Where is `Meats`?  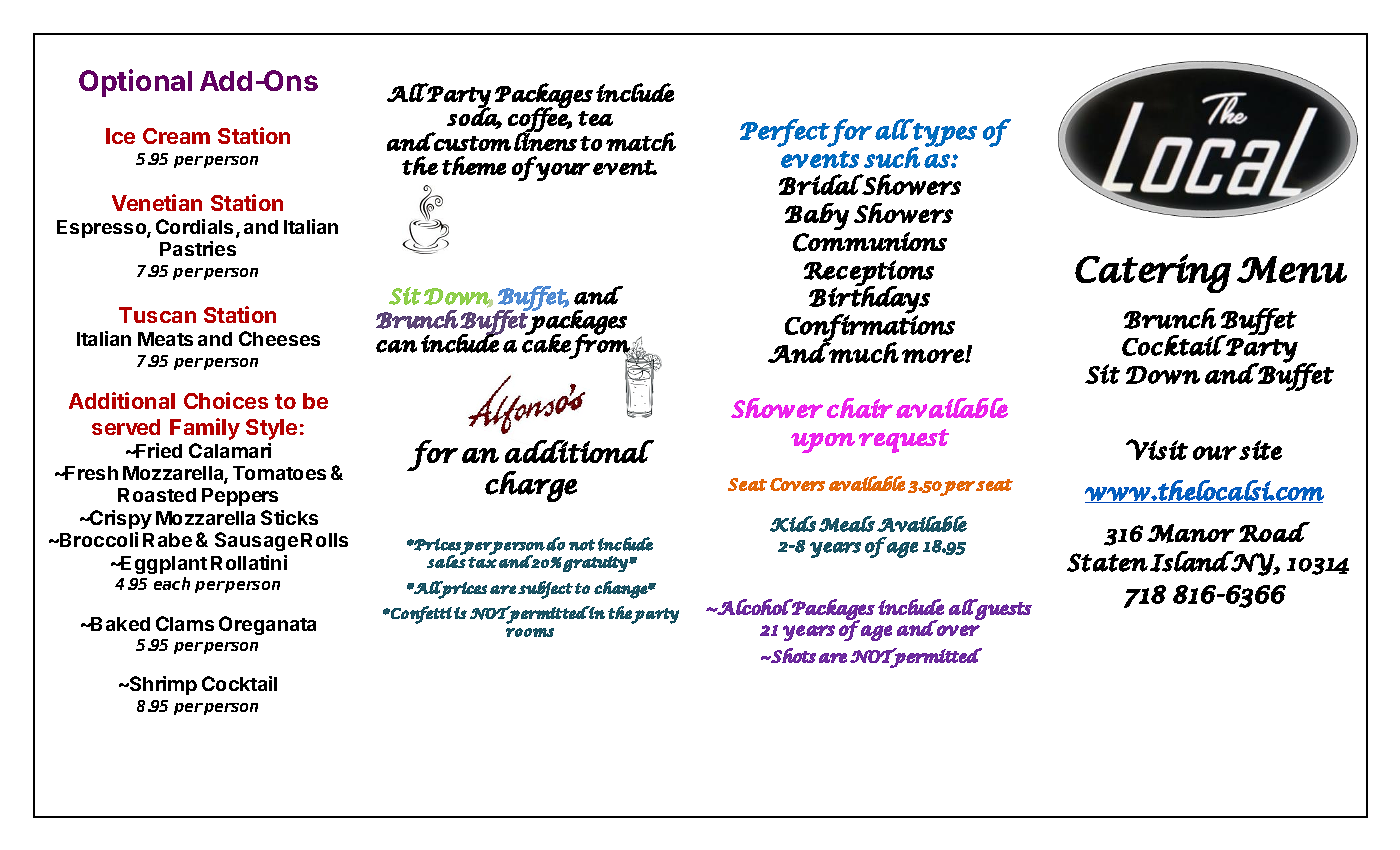
Meats is located at coordinates (165, 339).
